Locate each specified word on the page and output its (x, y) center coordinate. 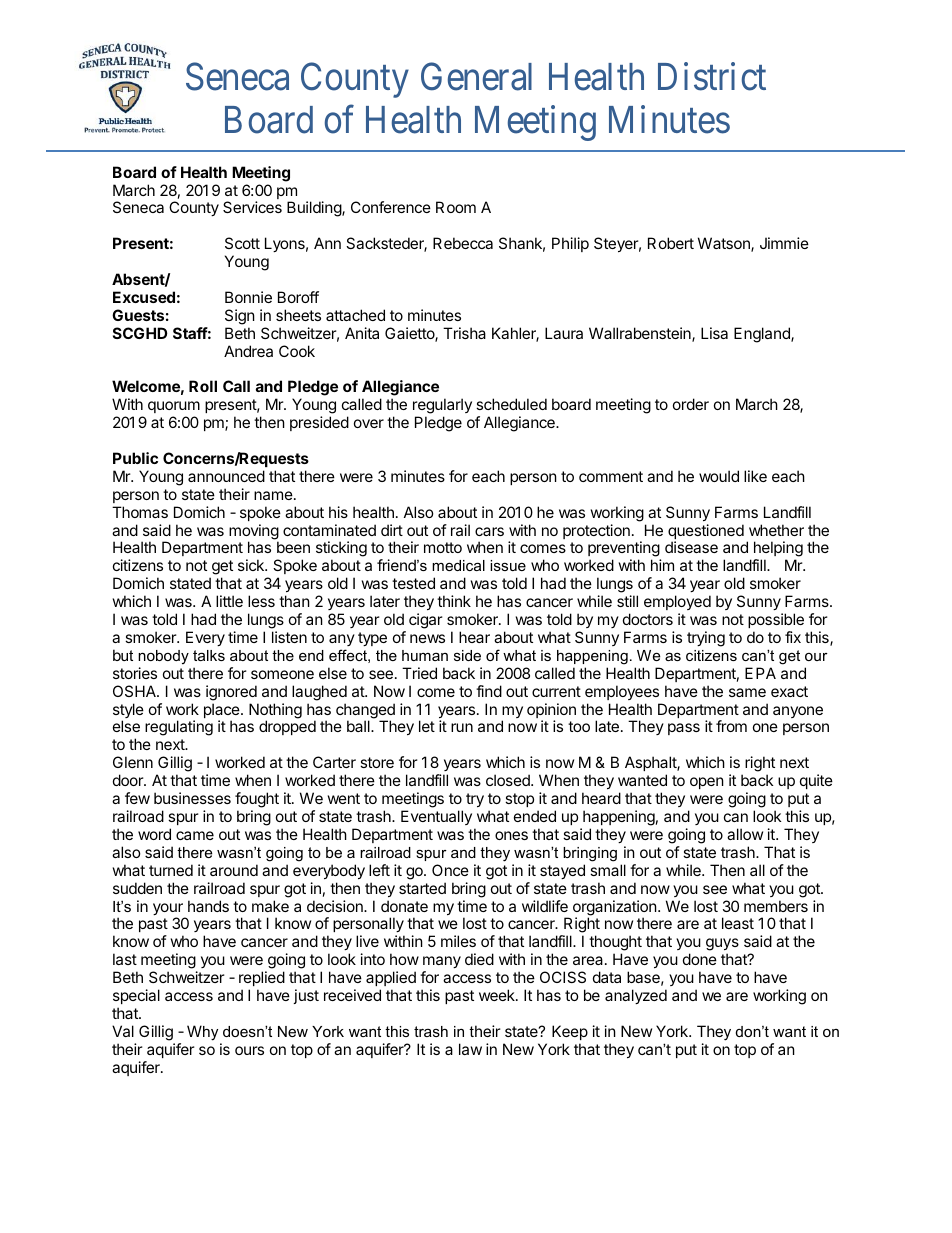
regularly (442, 407)
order (691, 404)
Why (202, 1033)
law (470, 1049)
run (462, 727)
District (712, 77)
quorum (174, 409)
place (223, 712)
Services (252, 207)
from (731, 726)
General (476, 77)
